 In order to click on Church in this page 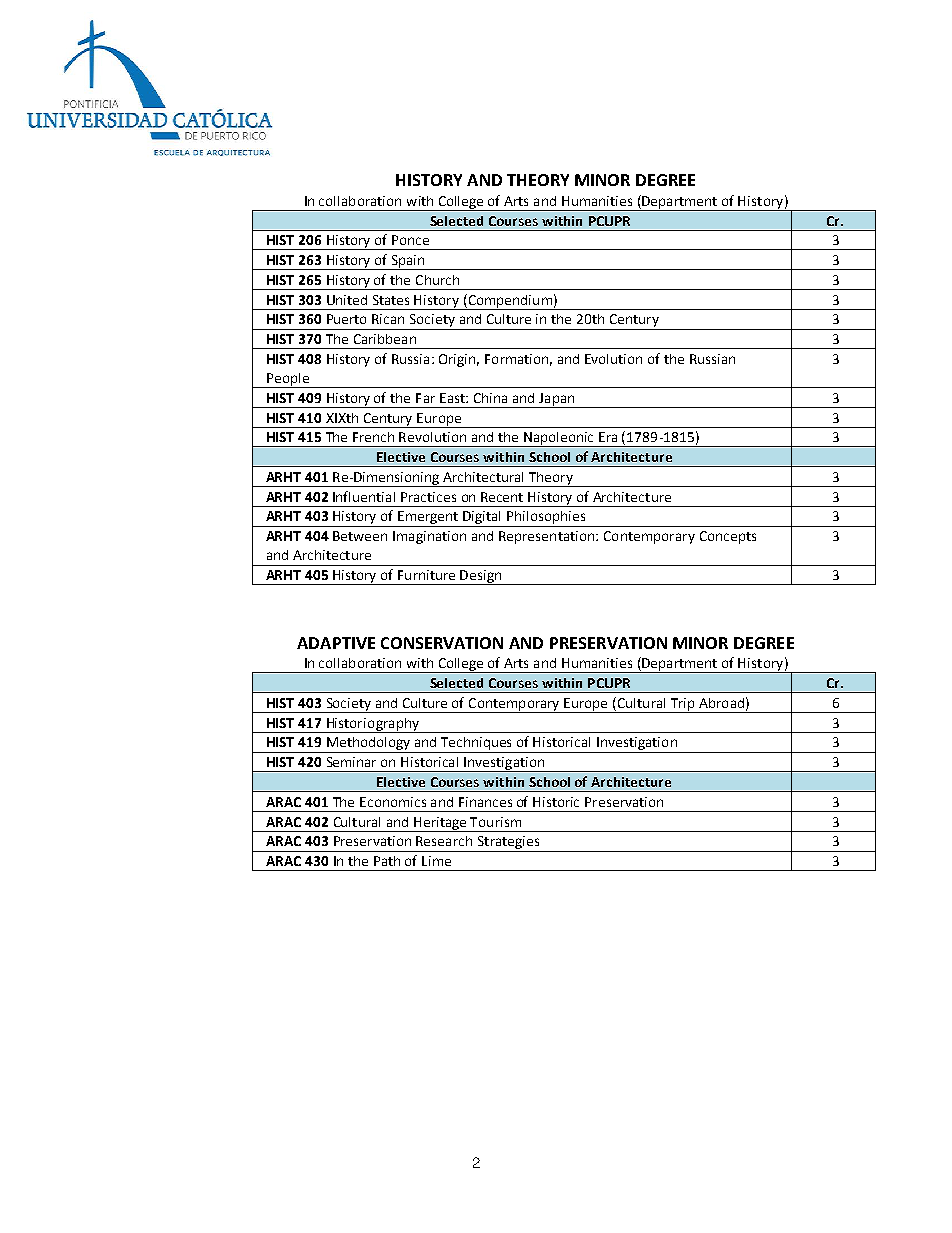, I will do `click(437, 280)`.
